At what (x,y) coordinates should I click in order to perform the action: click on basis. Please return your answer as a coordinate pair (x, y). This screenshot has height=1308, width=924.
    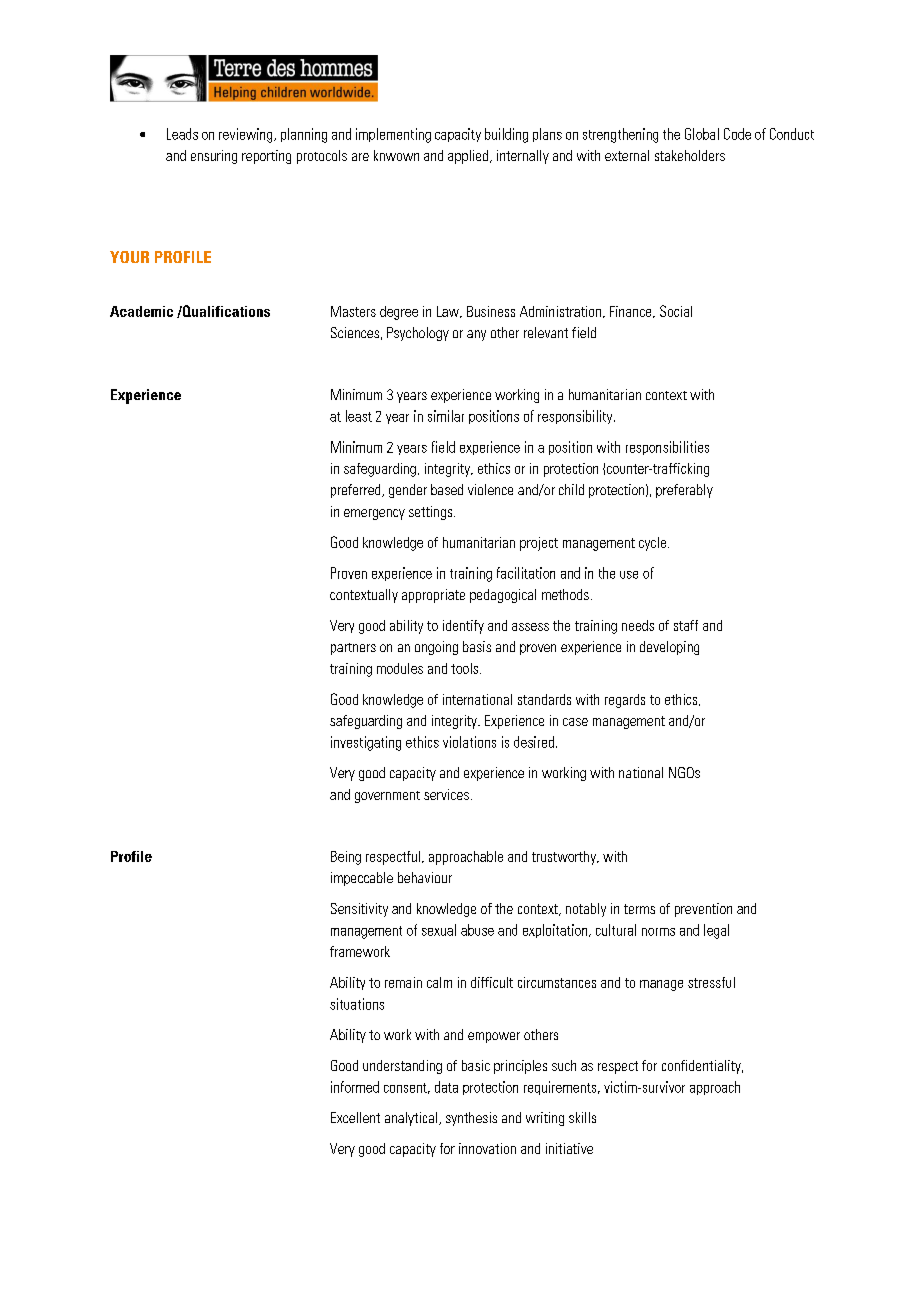
    Looking at the image, I should click on (477, 646).
